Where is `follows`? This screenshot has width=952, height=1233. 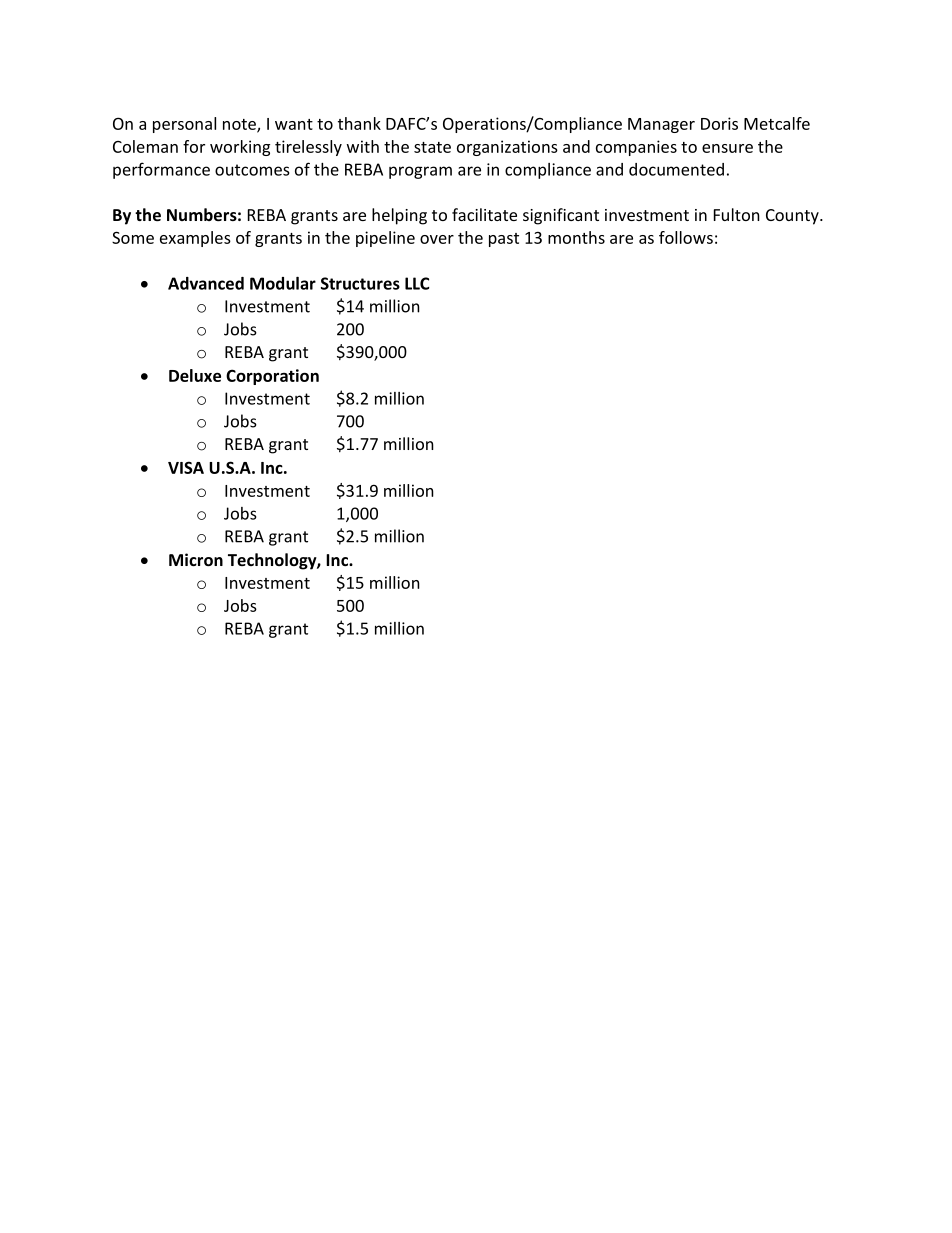
follows is located at coordinates (686, 237).
